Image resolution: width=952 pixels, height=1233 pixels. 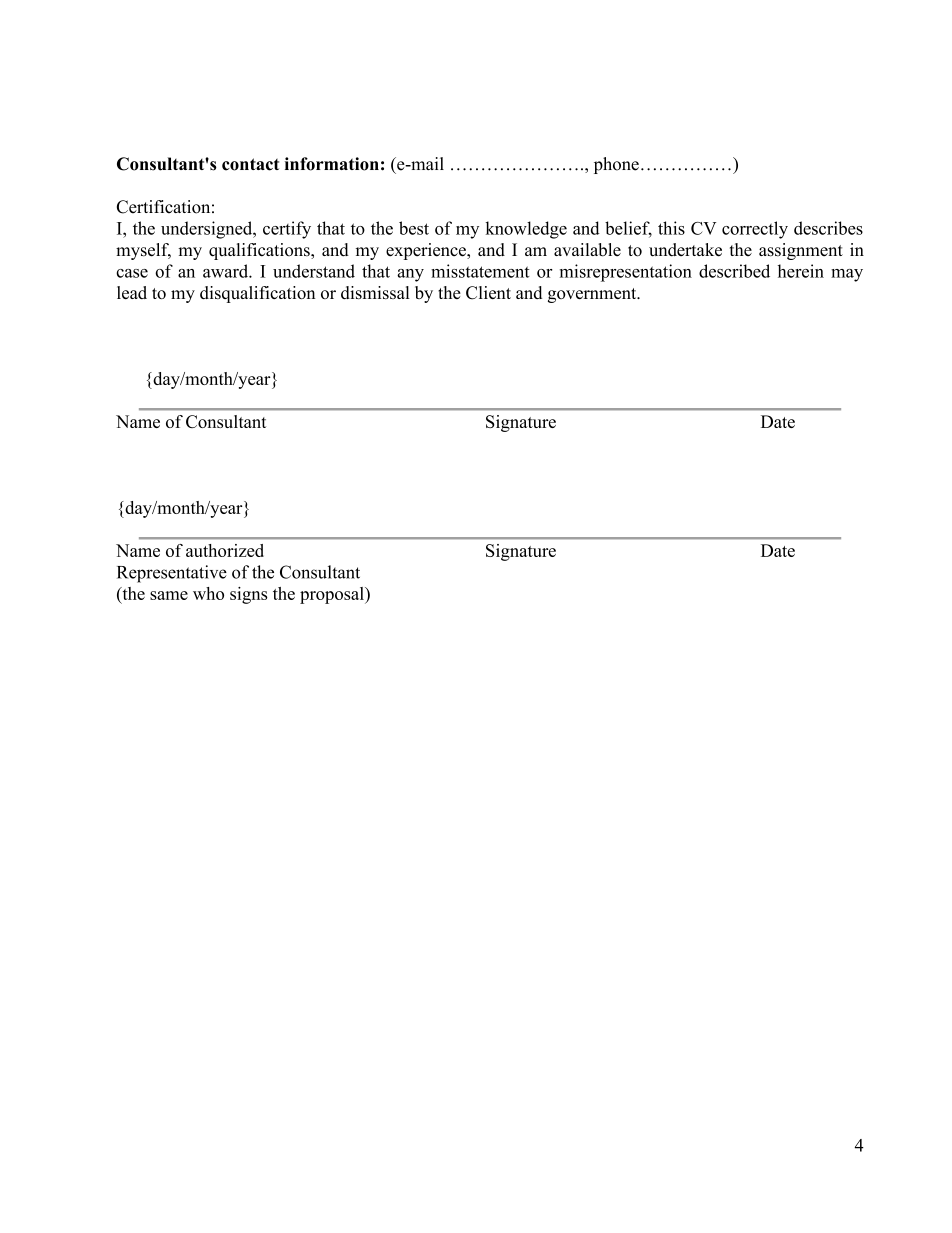 What do you see at coordinates (488, 293) in the screenshot?
I see `Client` at bounding box center [488, 293].
